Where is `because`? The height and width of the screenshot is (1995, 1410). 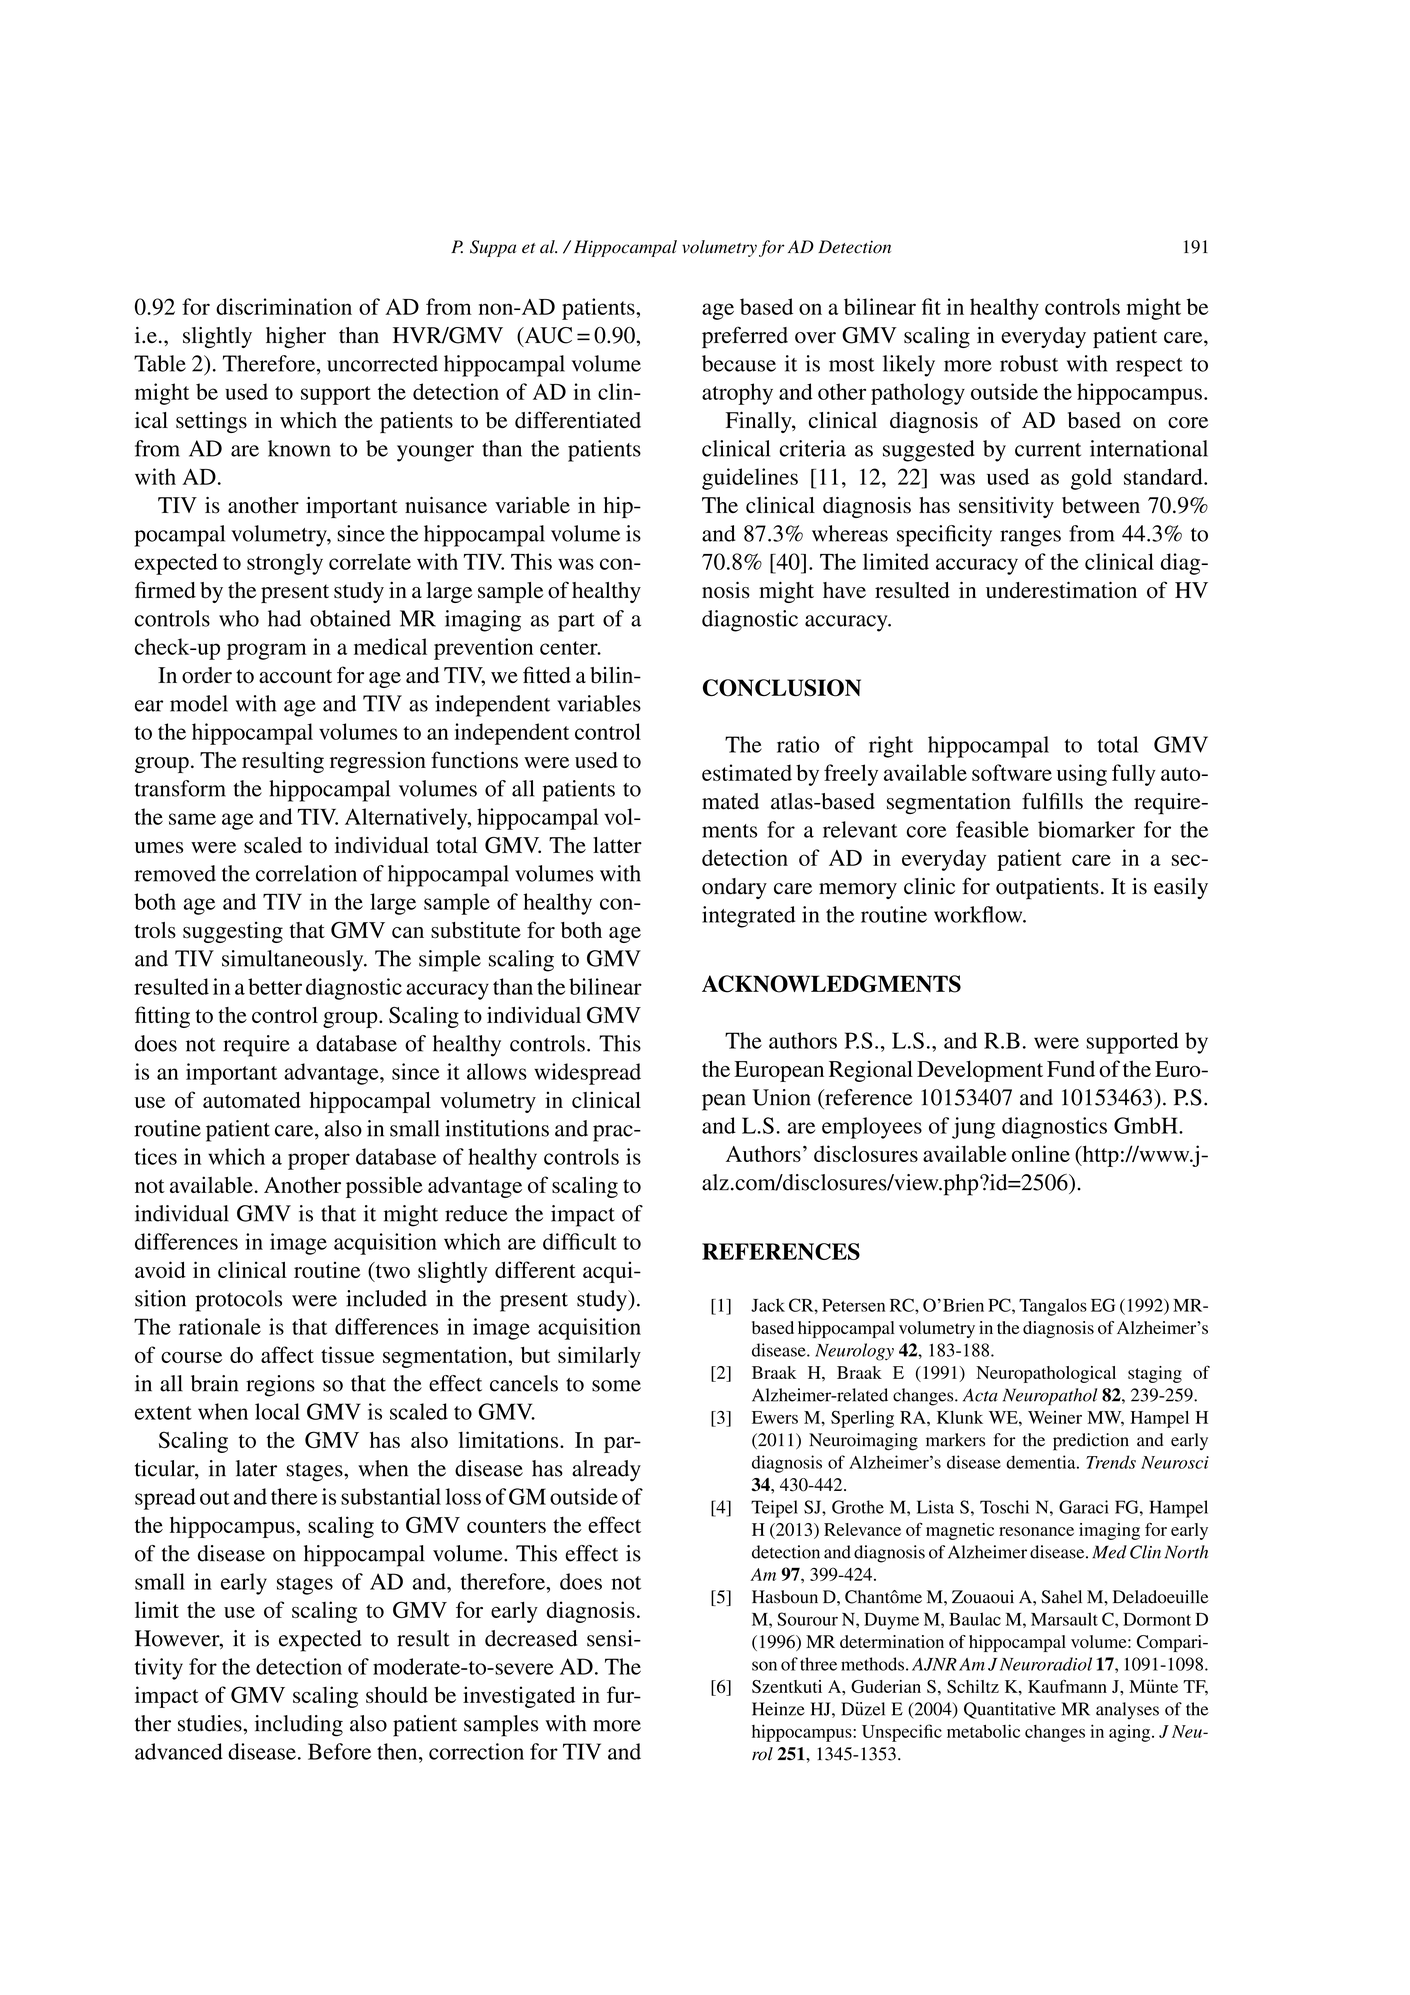 because is located at coordinates (739, 363).
